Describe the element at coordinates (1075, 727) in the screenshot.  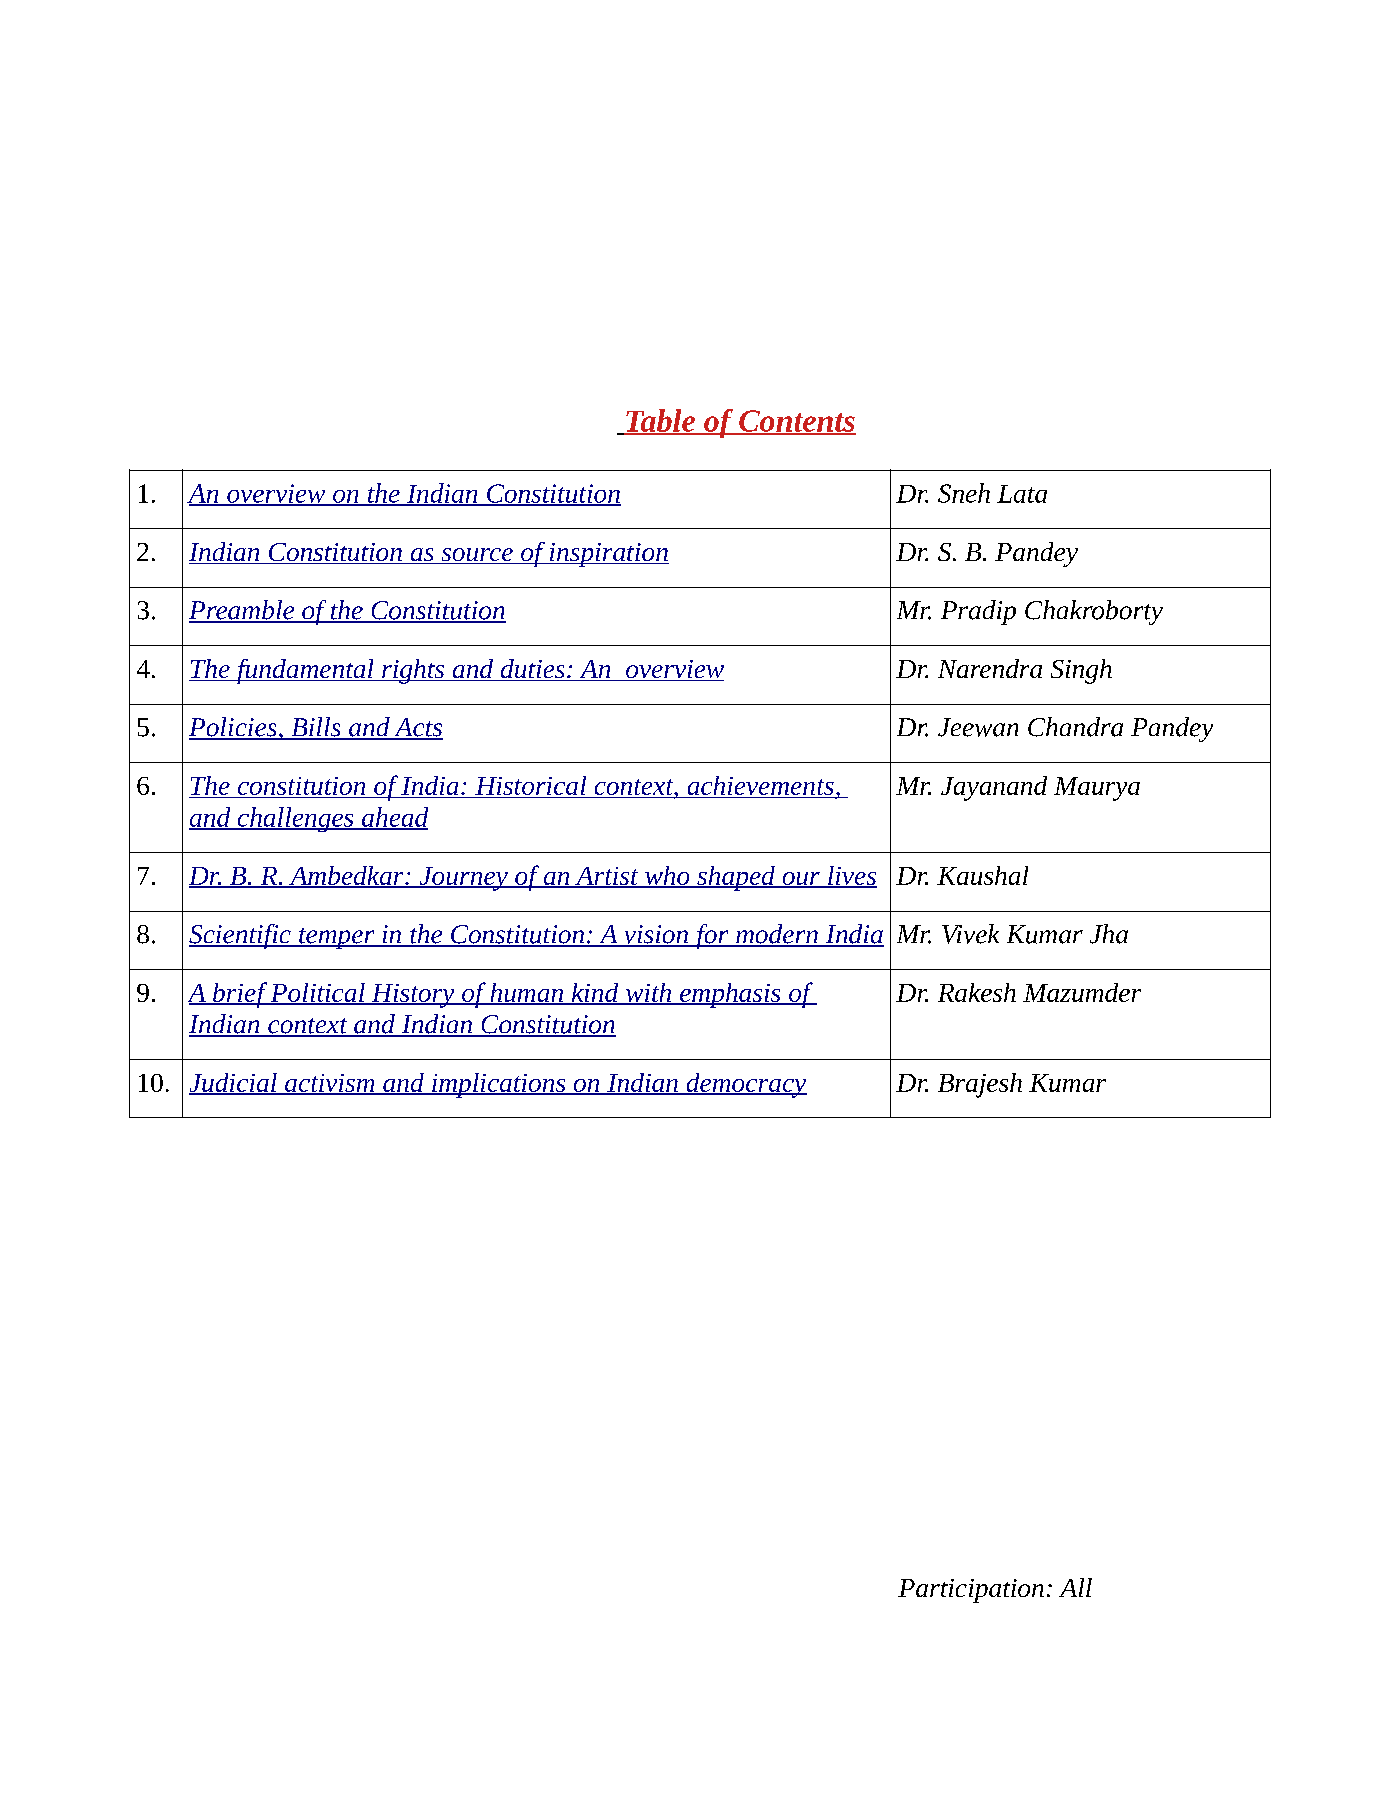
I see `Chandra` at that location.
